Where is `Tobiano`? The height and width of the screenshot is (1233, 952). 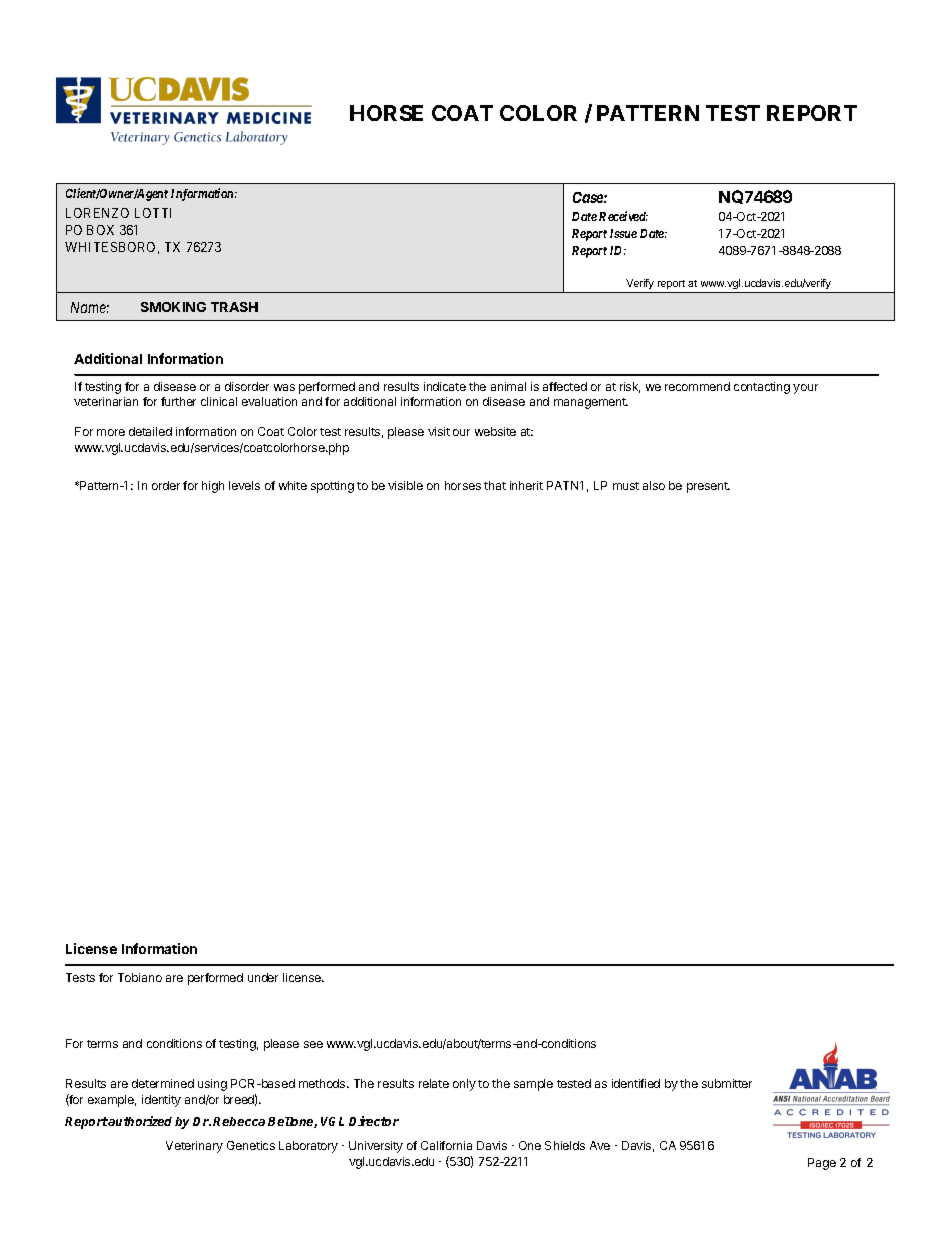
Tobiano is located at coordinates (140, 977).
